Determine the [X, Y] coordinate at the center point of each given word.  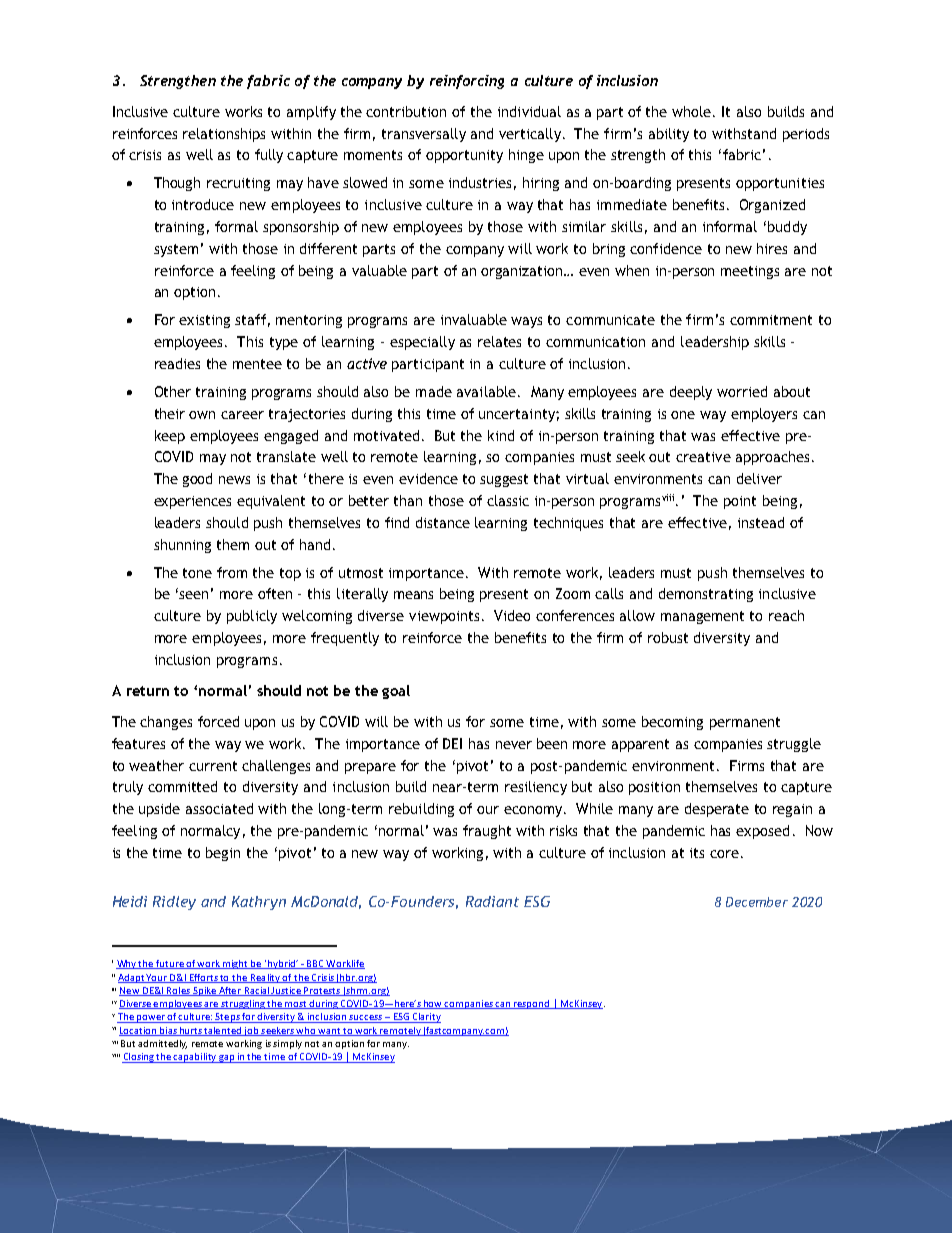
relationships [224, 135]
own [202, 415]
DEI [452, 743]
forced [218, 721]
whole [693, 111]
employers [764, 415]
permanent [745, 723]
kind [501, 435]
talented [223, 1031]
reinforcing [467, 82]
